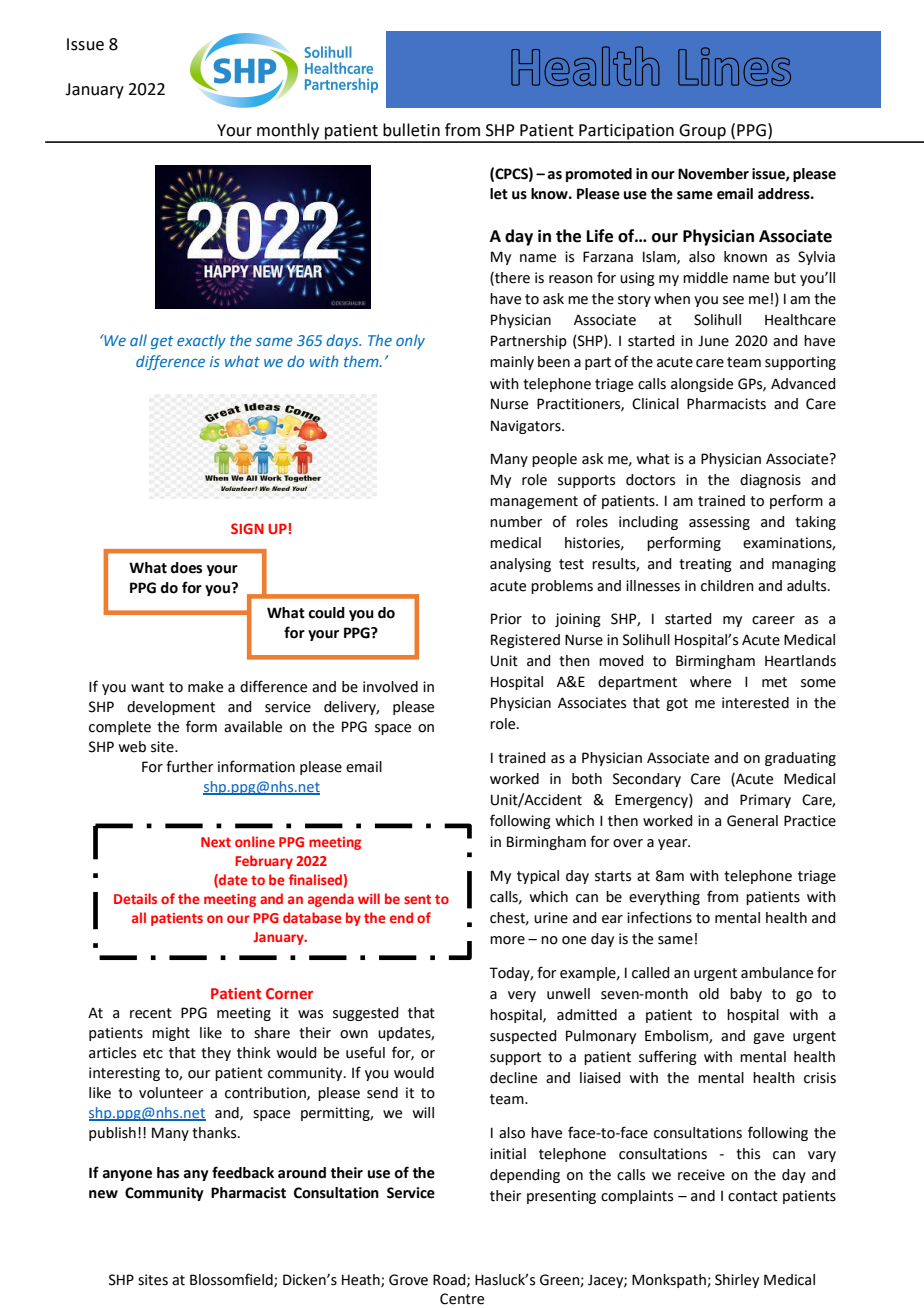 The height and width of the page is (1308, 924). Describe the element at coordinates (507, 940) in the page. I see `more` at that location.
